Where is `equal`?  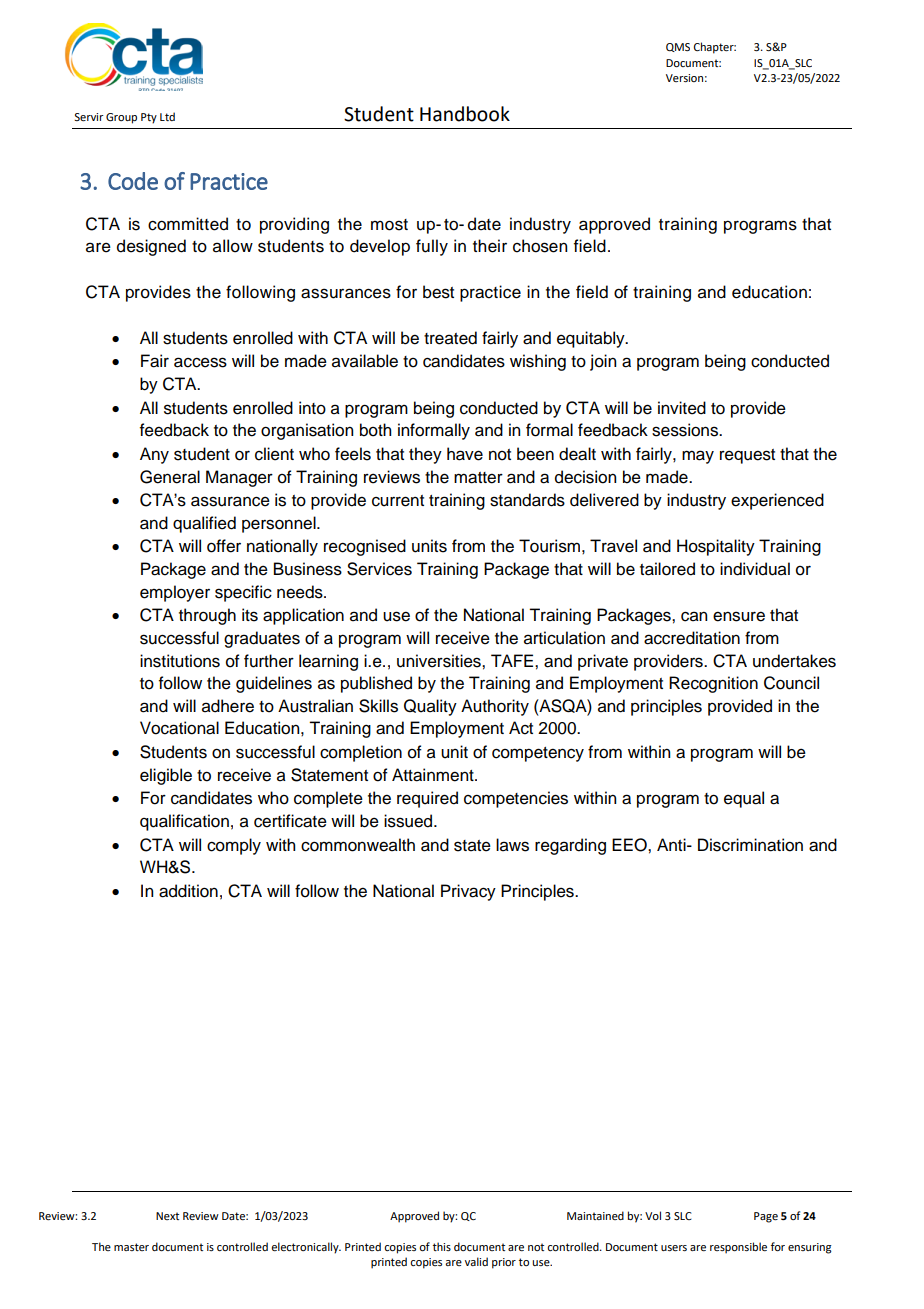 equal is located at coordinates (744, 799).
